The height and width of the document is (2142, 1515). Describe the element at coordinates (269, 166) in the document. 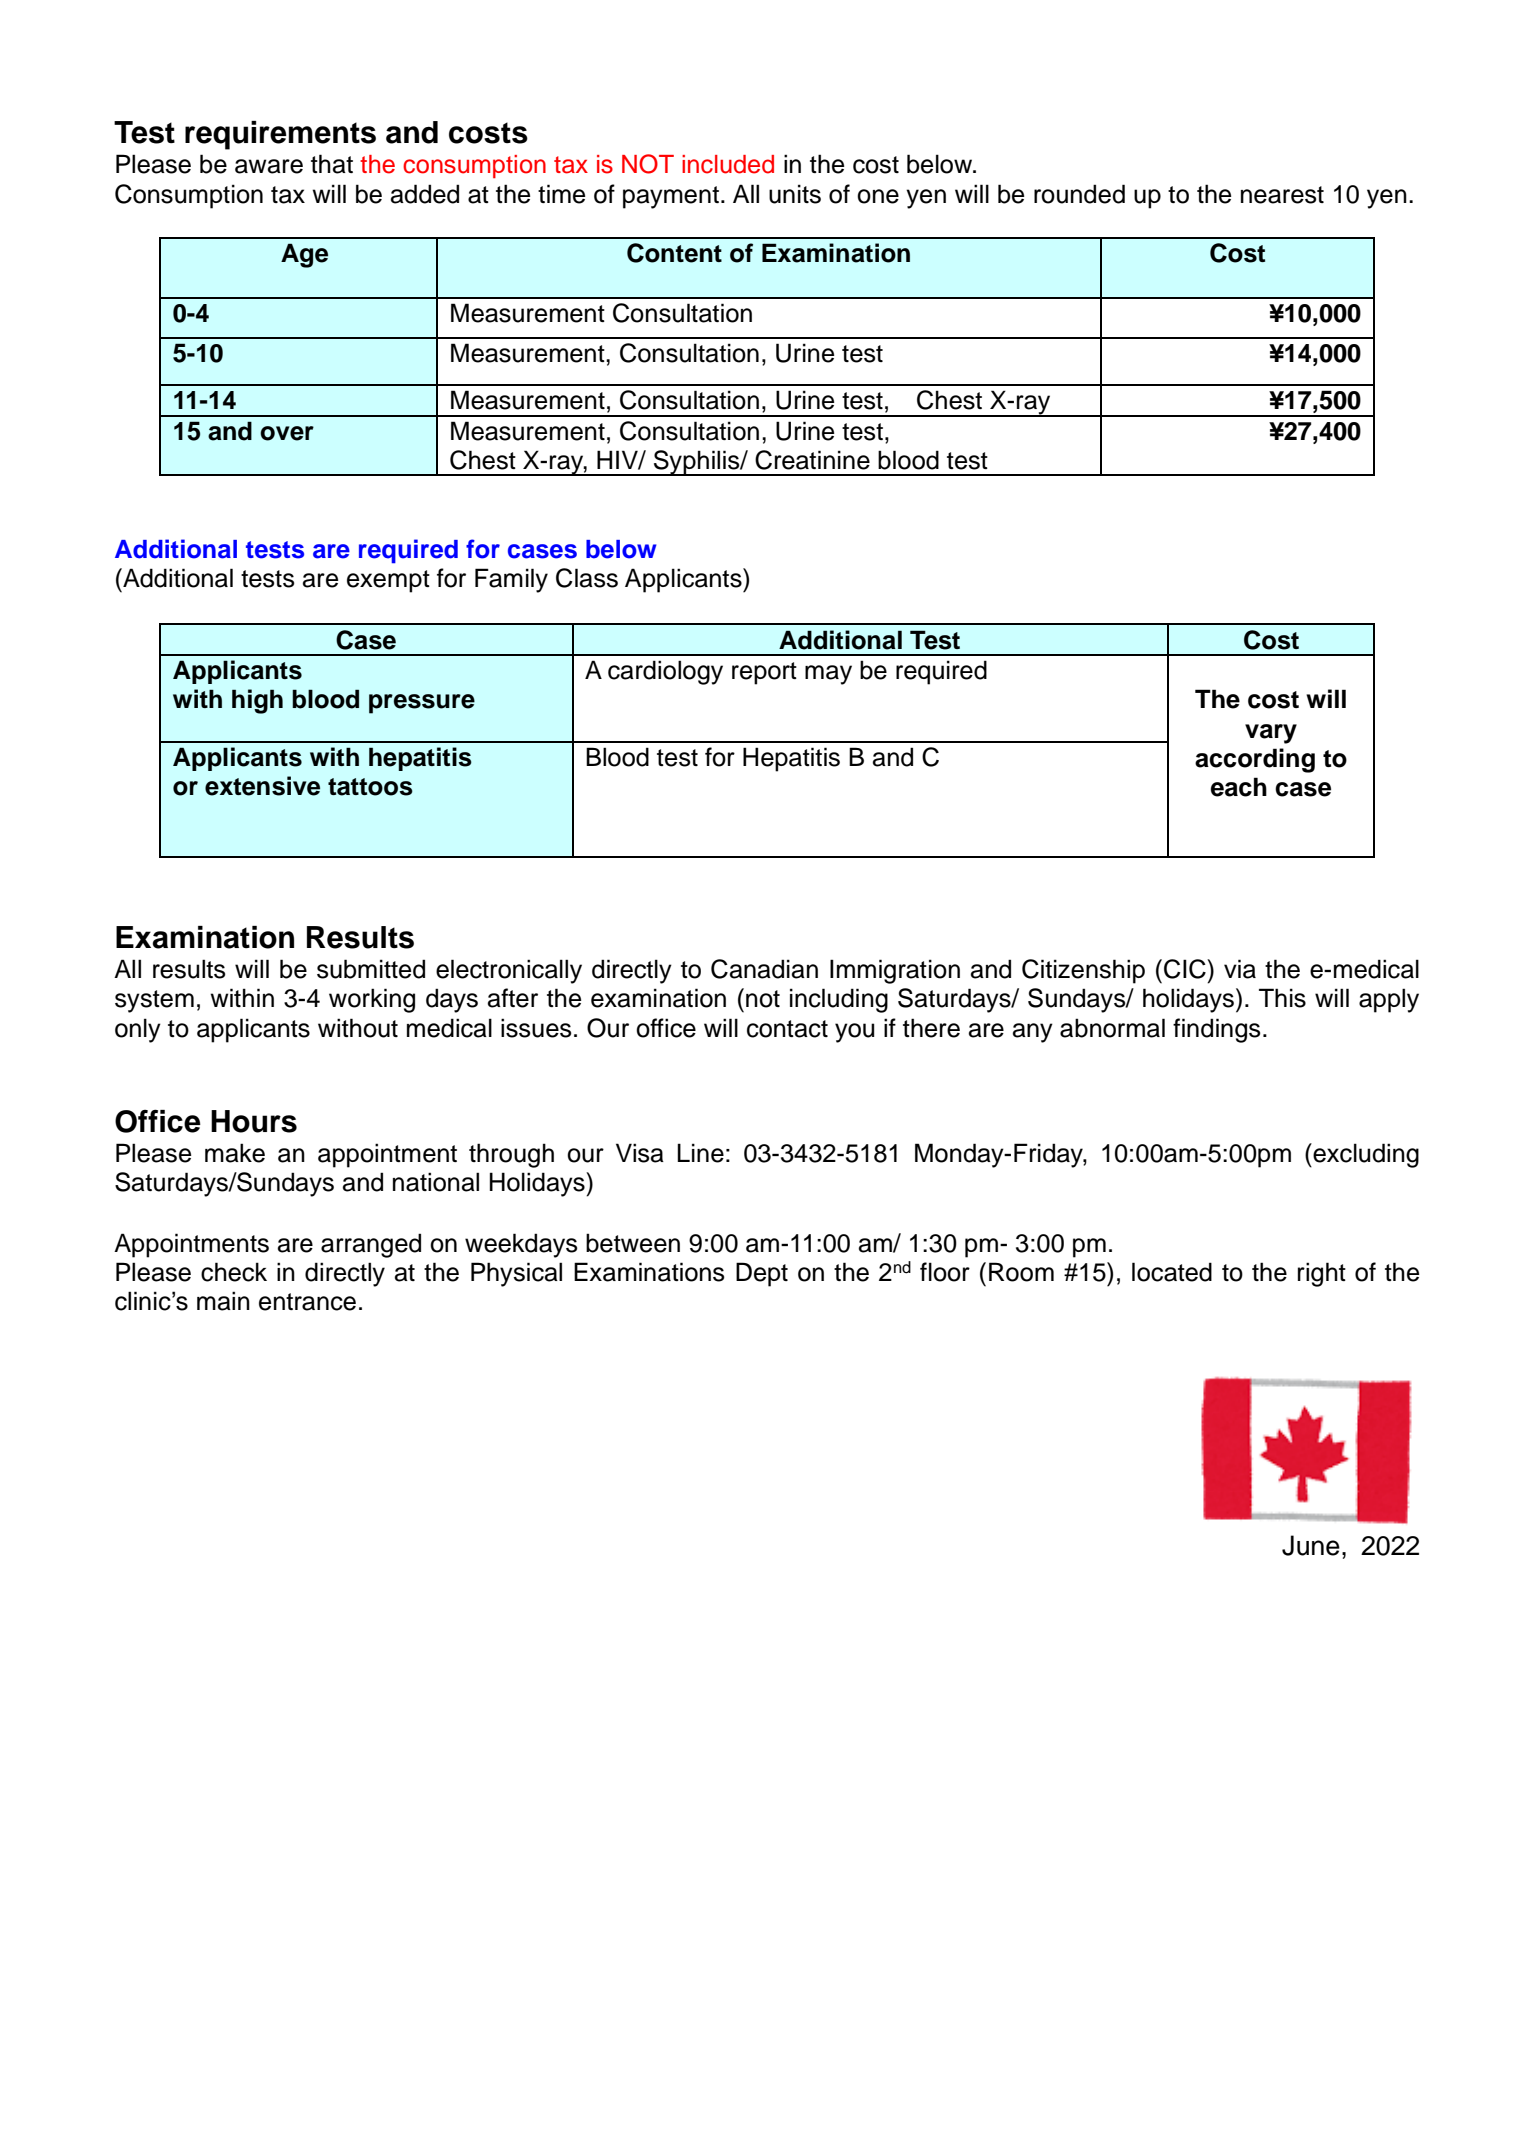

I see `aware` at that location.
